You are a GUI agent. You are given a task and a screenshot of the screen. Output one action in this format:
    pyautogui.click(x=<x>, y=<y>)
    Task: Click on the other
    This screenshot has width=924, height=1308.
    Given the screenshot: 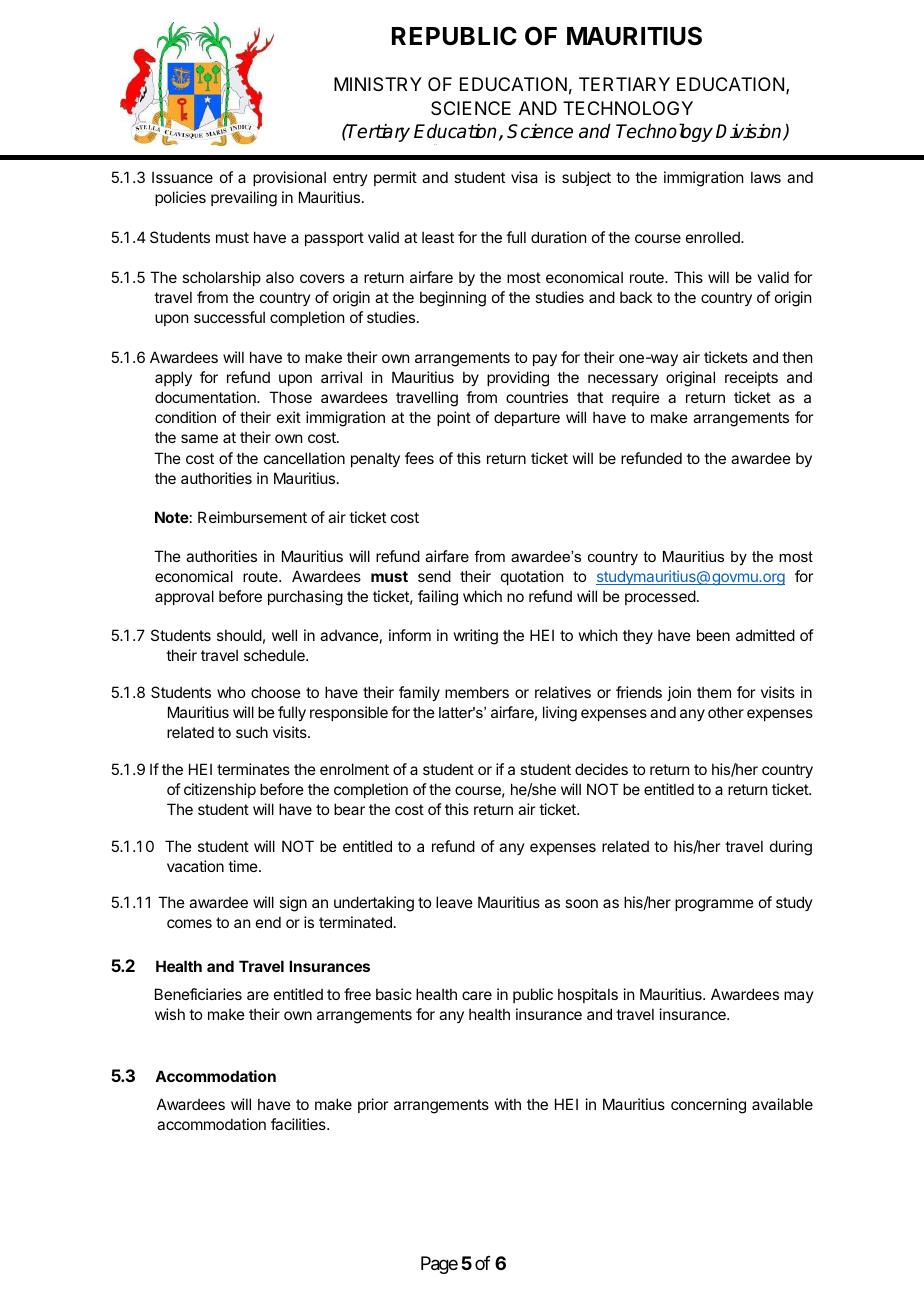 What is the action you would take?
    pyautogui.click(x=726, y=712)
